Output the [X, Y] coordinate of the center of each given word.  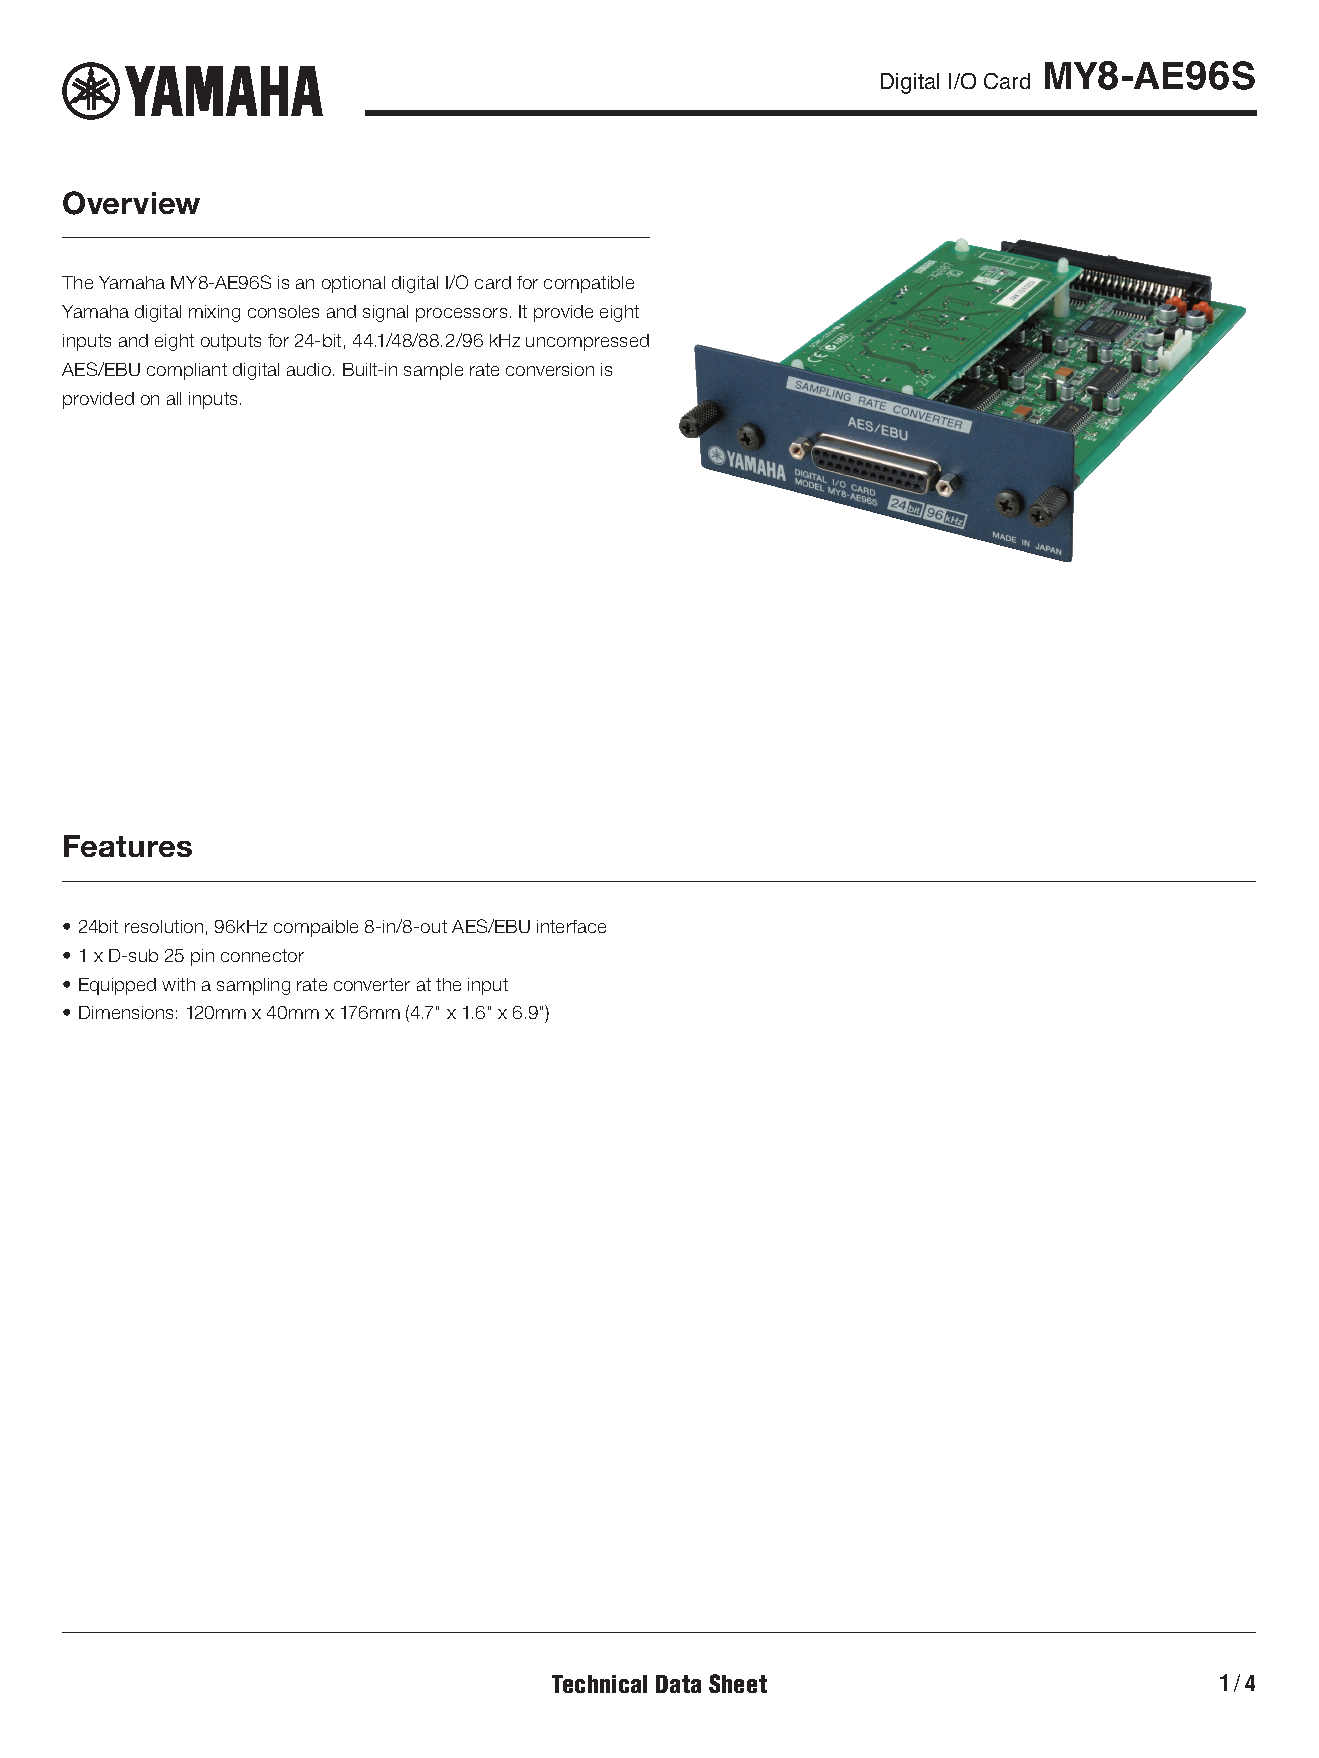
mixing [214, 313]
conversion [550, 369]
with [178, 984]
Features [128, 846]
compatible [589, 284]
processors [461, 315]
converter [372, 984]
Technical [599, 1684]
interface [571, 926]
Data [678, 1684]
